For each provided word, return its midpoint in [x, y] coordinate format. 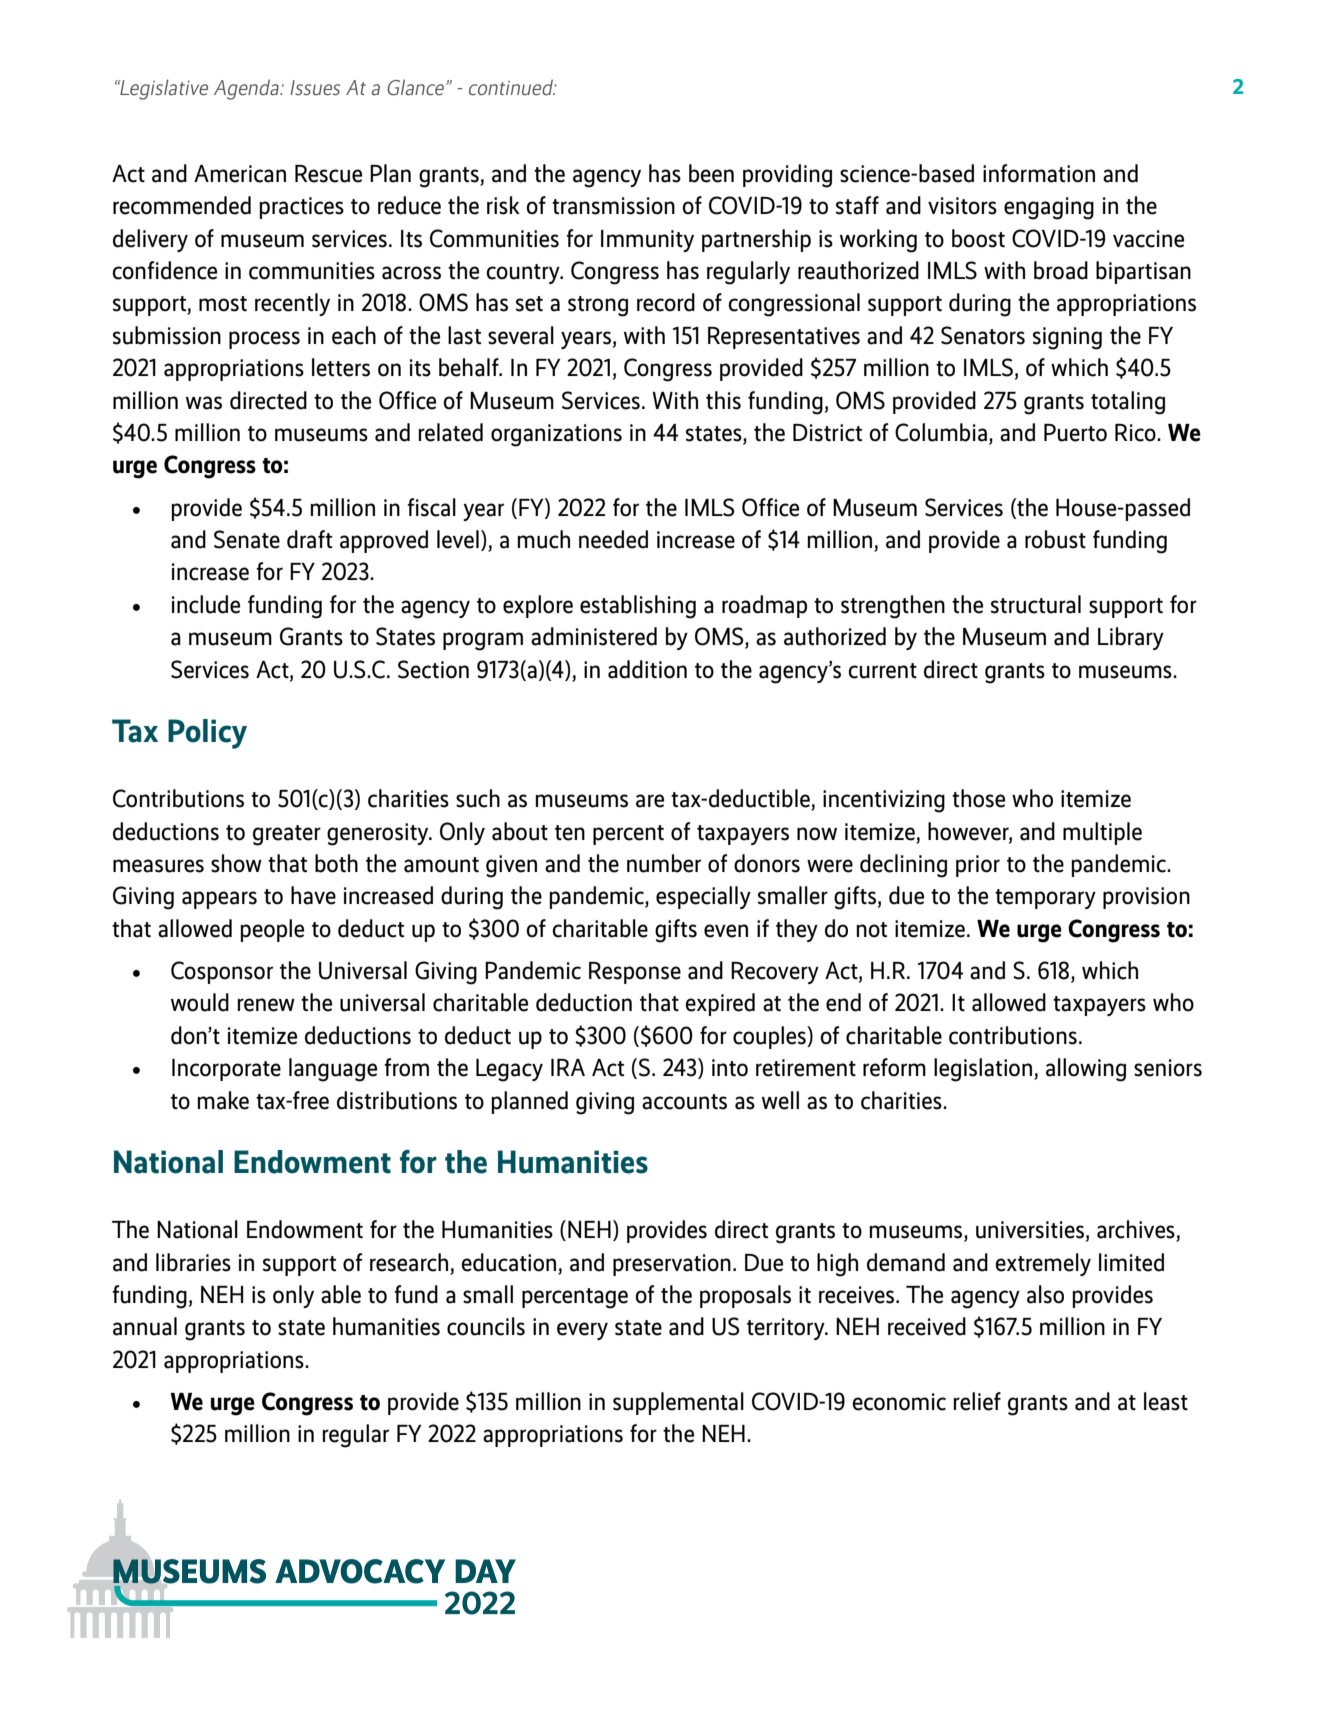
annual [145, 1326]
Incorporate [226, 1070]
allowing [1086, 1070]
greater [287, 835]
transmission [613, 206]
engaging [1049, 208]
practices [301, 208]
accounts [684, 1102]
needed [613, 539]
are [650, 801]
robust [1055, 539]
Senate [247, 539]
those [978, 798]
